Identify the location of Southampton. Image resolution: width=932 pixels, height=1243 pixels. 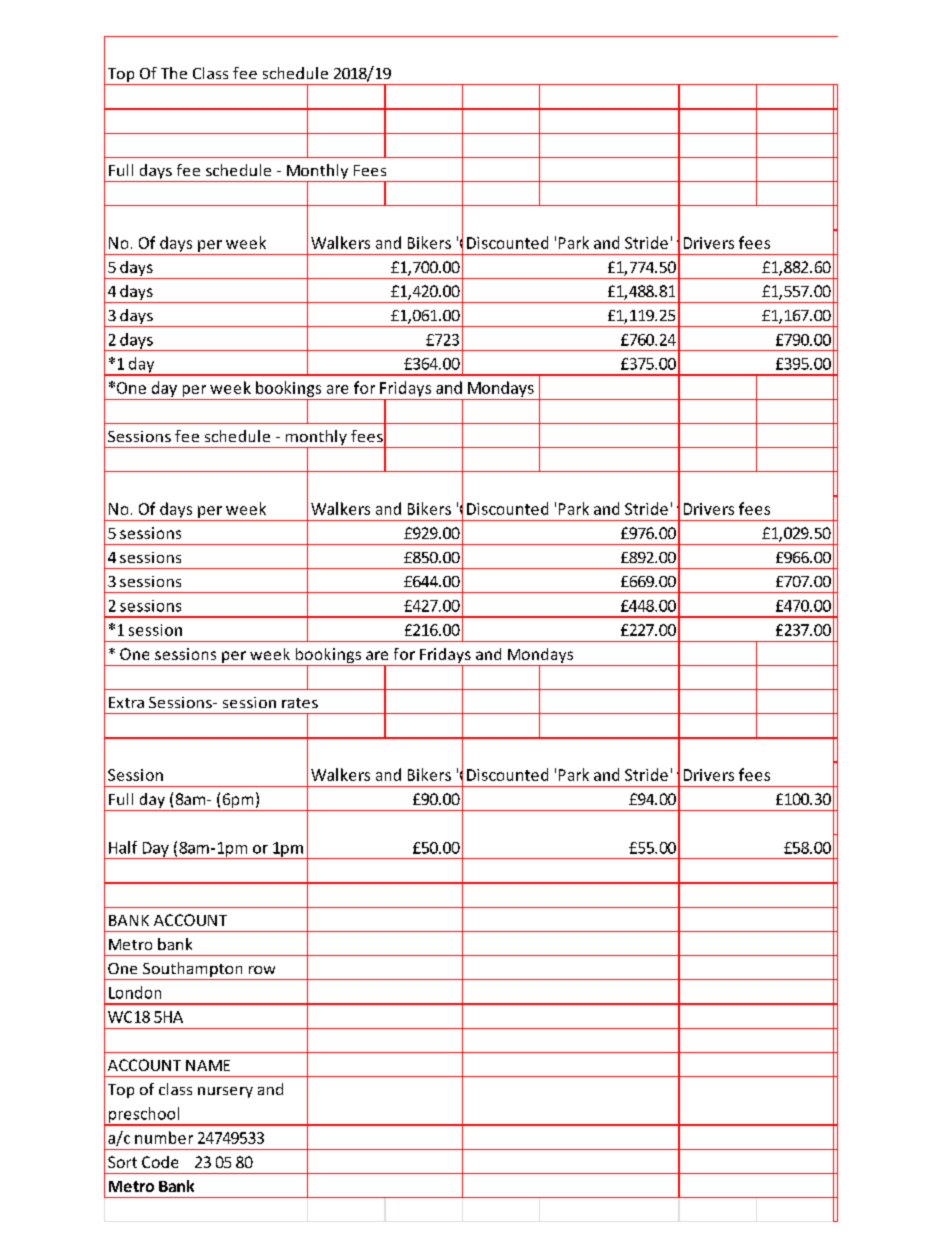
(193, 971).
